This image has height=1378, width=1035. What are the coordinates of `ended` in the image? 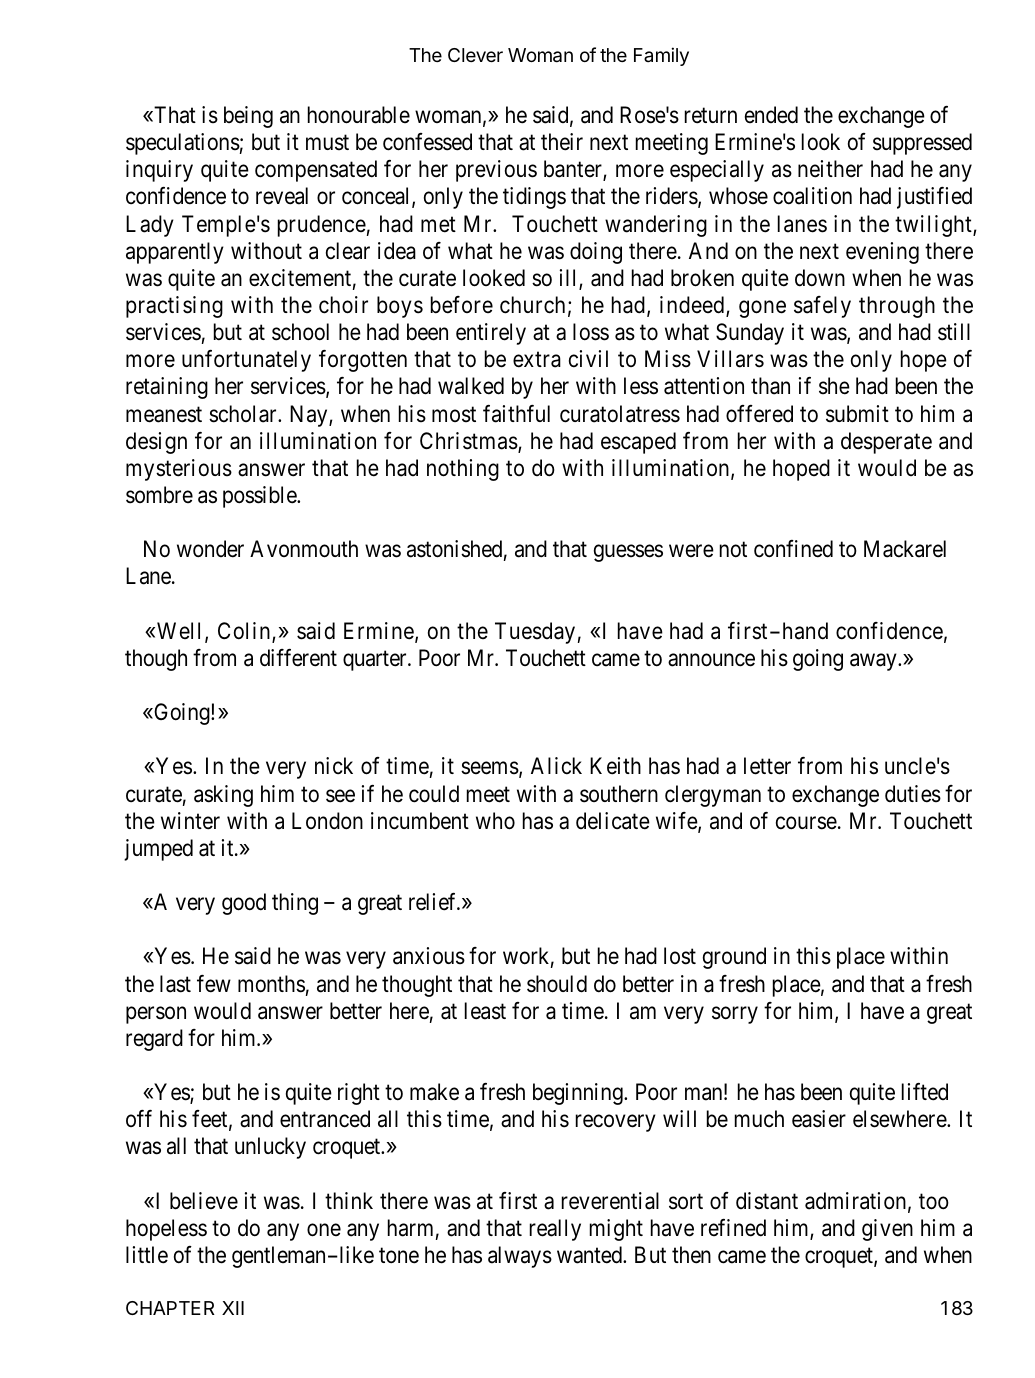 It's located at (771, 115).
